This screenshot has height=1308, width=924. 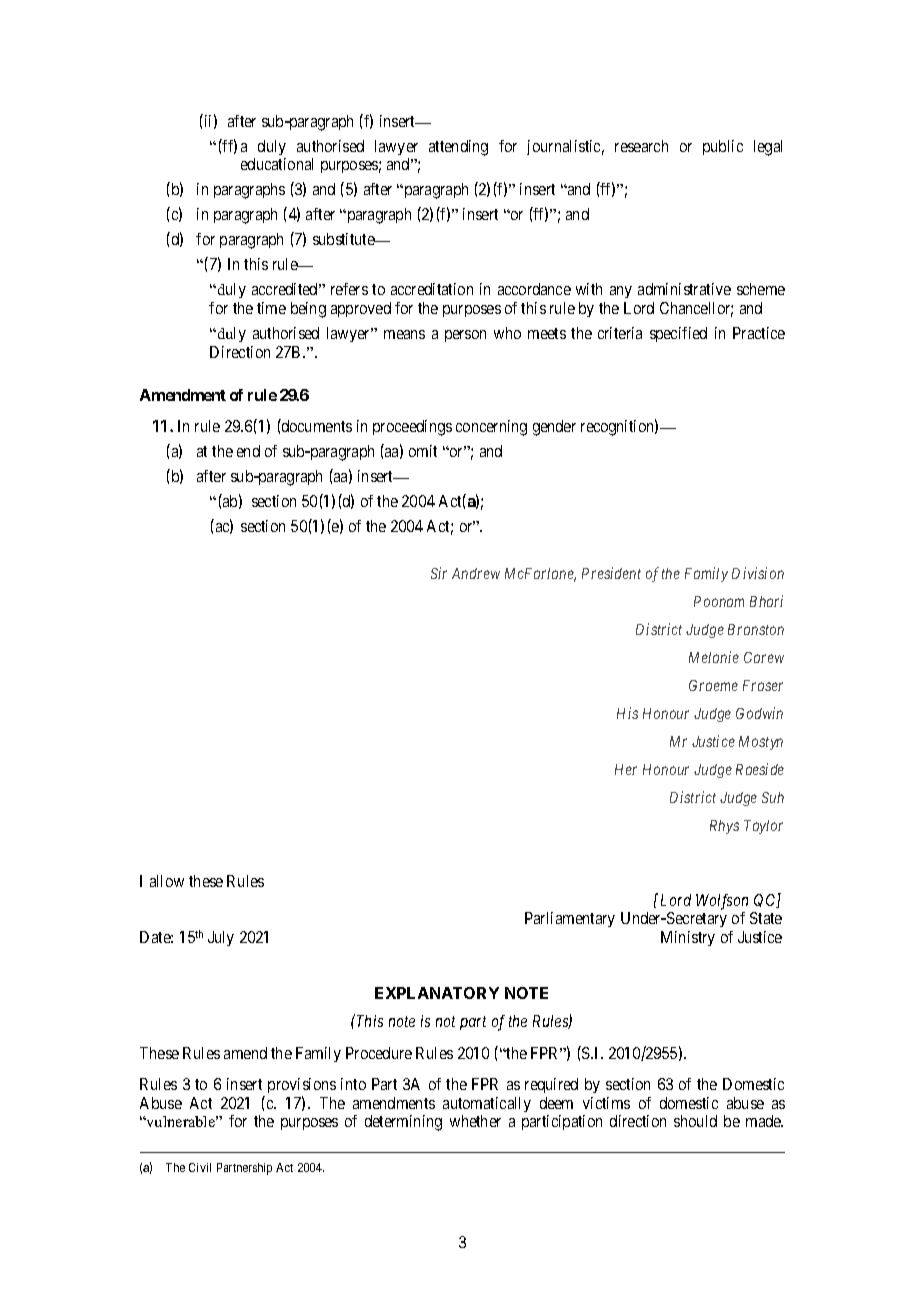 What do you see at coordinates (277, 164) in the screenshot?
I see `educational` at bounding box center [277, 164].
